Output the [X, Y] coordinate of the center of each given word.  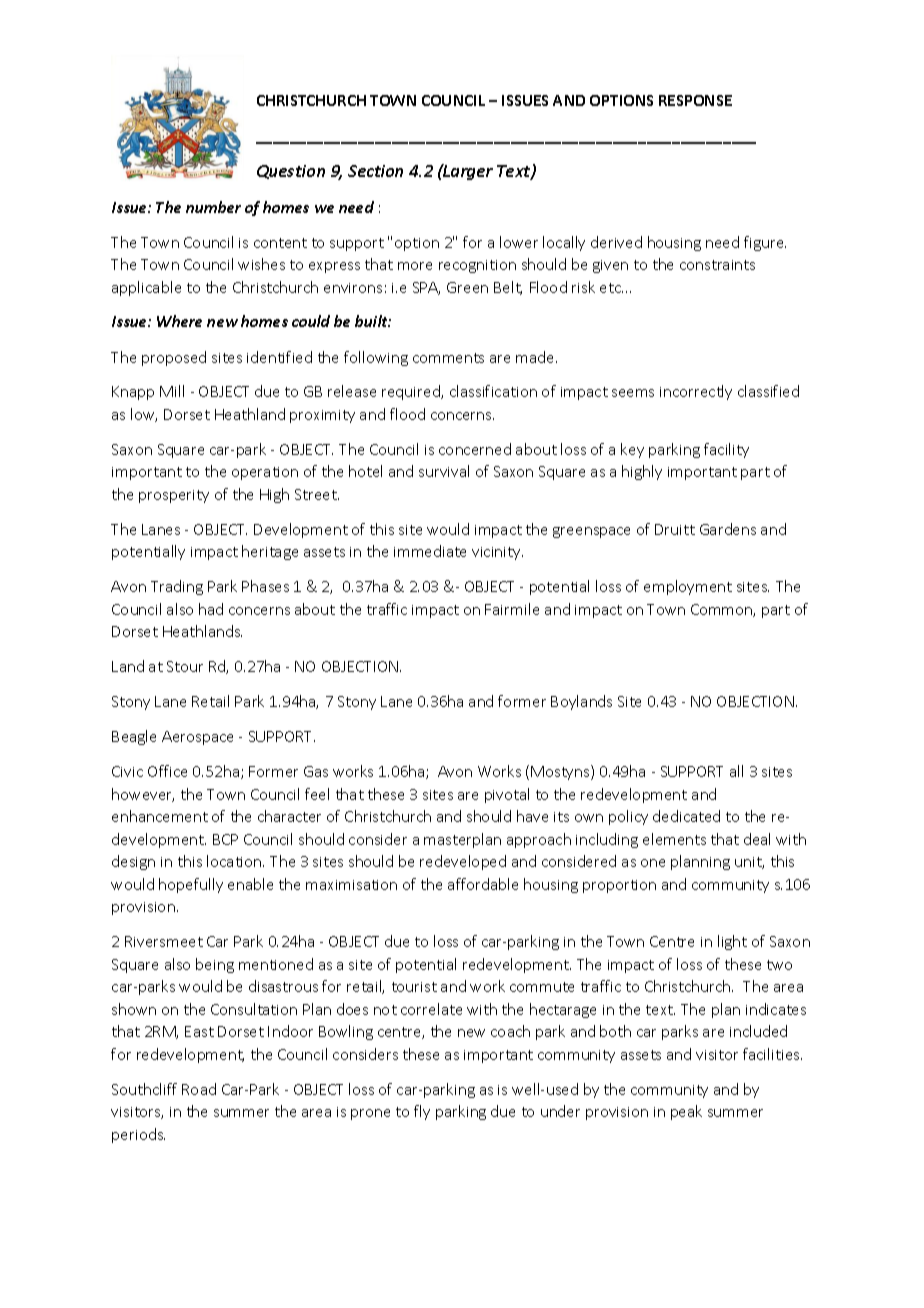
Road [199, 1089]
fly [422, 1112]
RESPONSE [695, 100]
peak [686, 1112]
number [213, 207]
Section [375, 171]
